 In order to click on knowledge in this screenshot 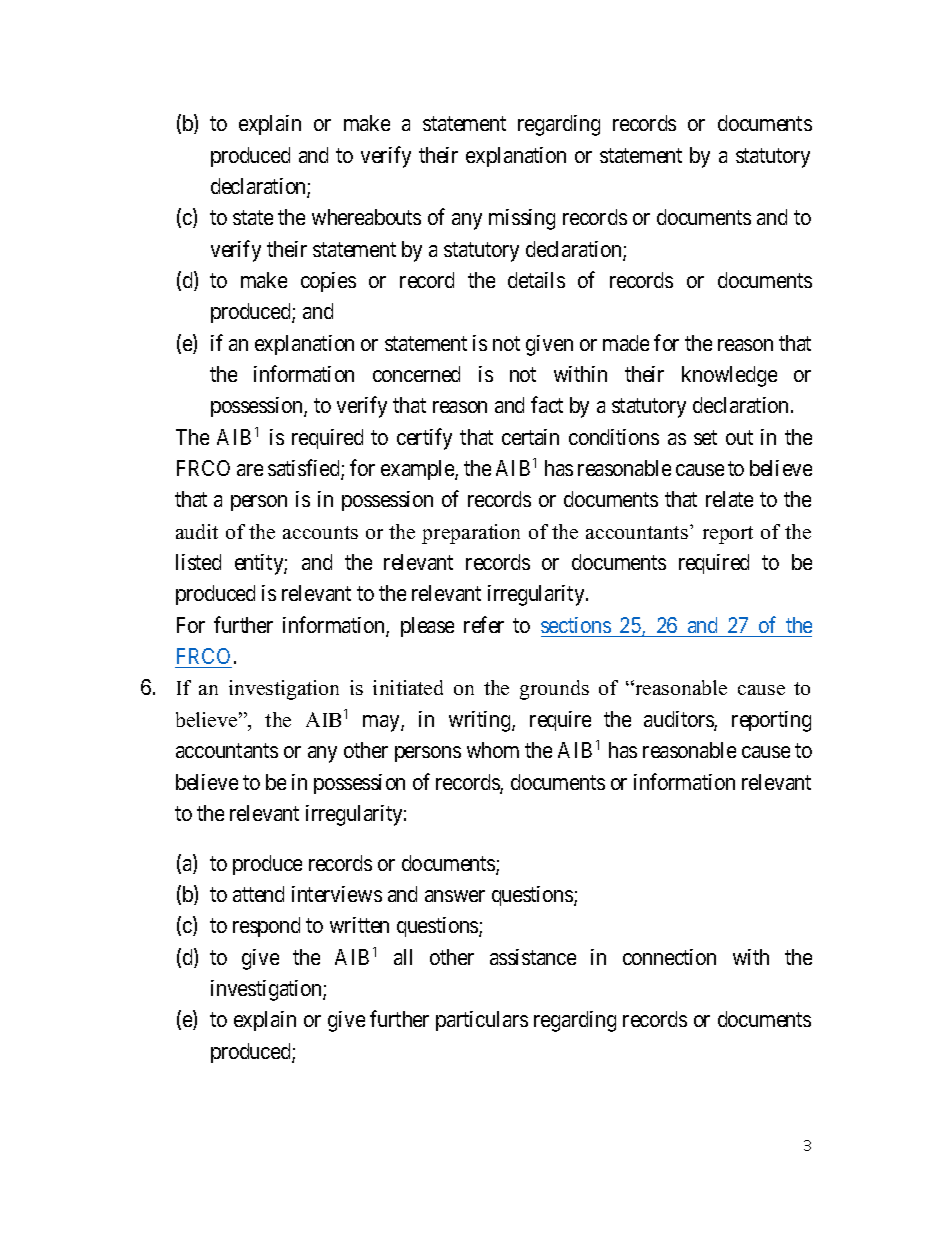, I will do `click(729, 376)`.
